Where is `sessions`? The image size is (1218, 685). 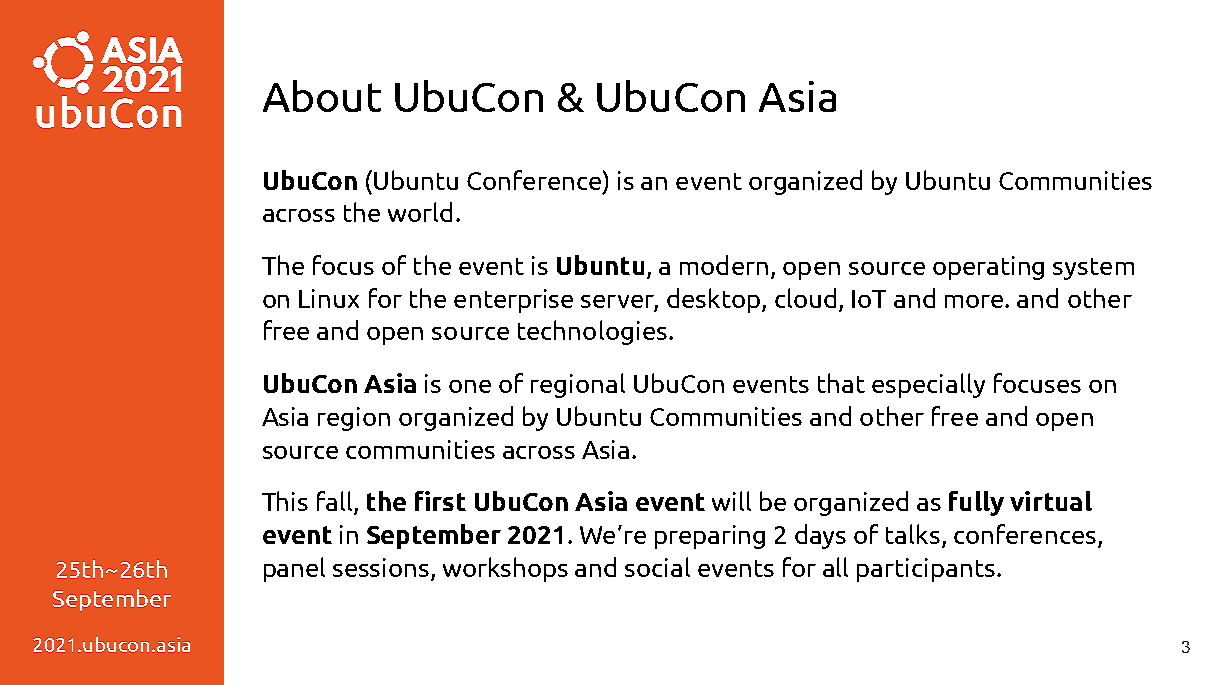 sessions is located at coordinates (381, 567).
